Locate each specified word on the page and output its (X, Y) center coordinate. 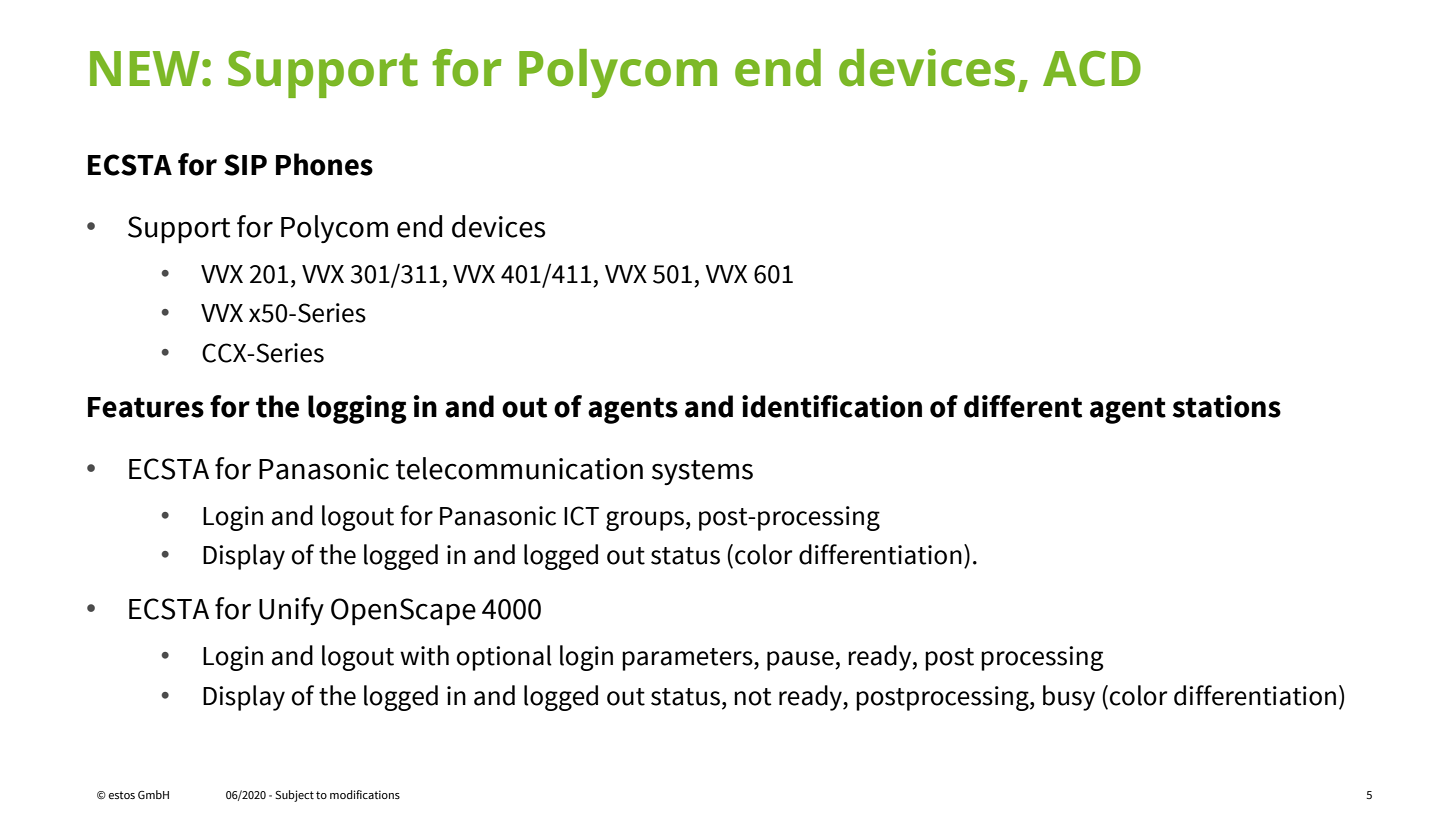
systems (702, 472)
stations (1226, 406)
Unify (291, 611)
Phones (324, 164)
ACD (1092, 69)
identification (832, 406)
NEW (145, 68)
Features (146, 407)
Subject (294, 796)
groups (645, 521)
